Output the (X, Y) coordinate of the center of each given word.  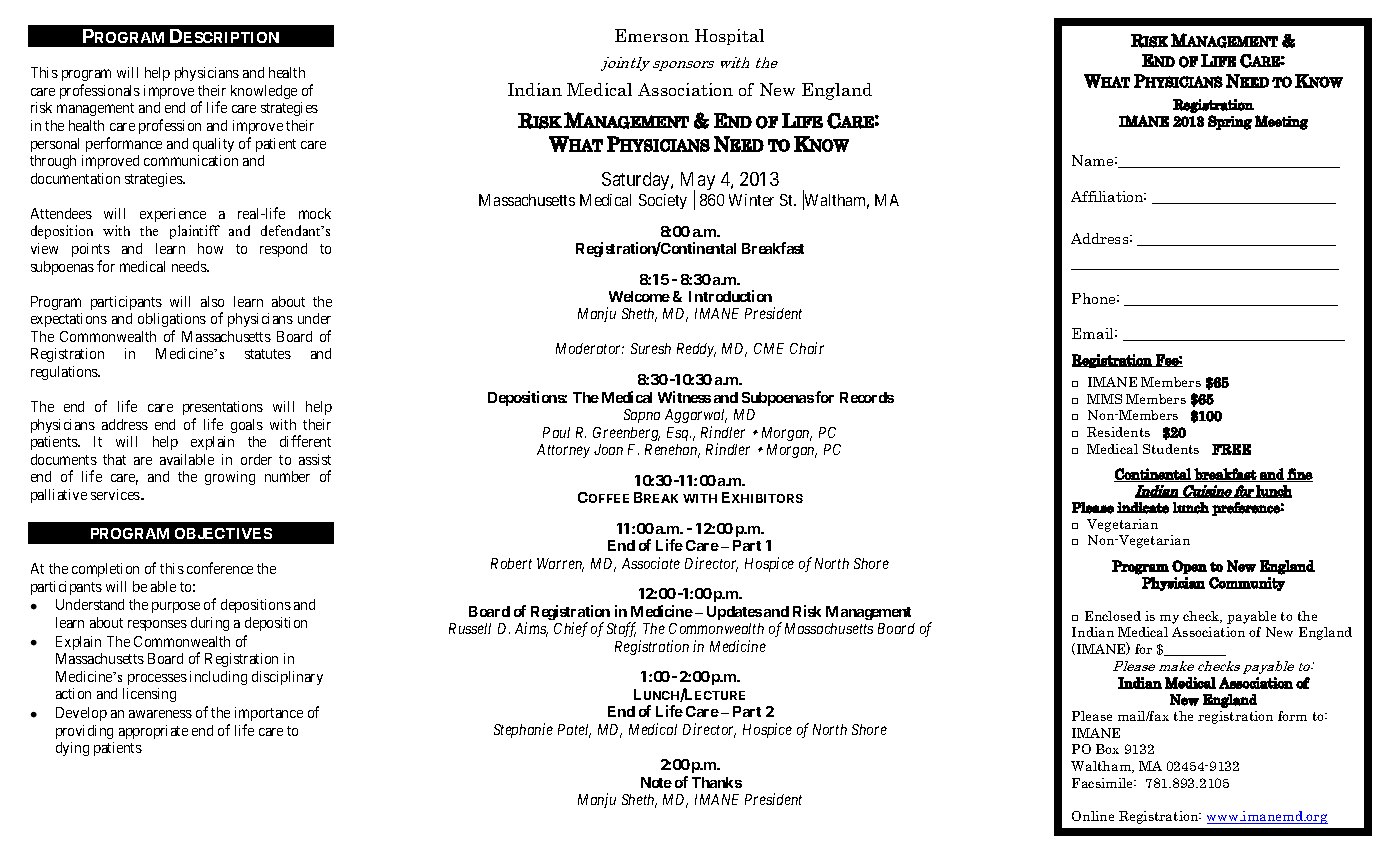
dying (72, 749)
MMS (1104, 399)
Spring (1230, 122)
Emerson (652, 35)
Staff (621, 629)
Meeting (1281, 122)
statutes (268, 354)
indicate (1143, 508)
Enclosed (1113, 616)
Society (663, 201)
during (210, 624)
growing (230, 478)
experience (173, 215)
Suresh (651, 348)
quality (213, 145)
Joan (608, 449)
